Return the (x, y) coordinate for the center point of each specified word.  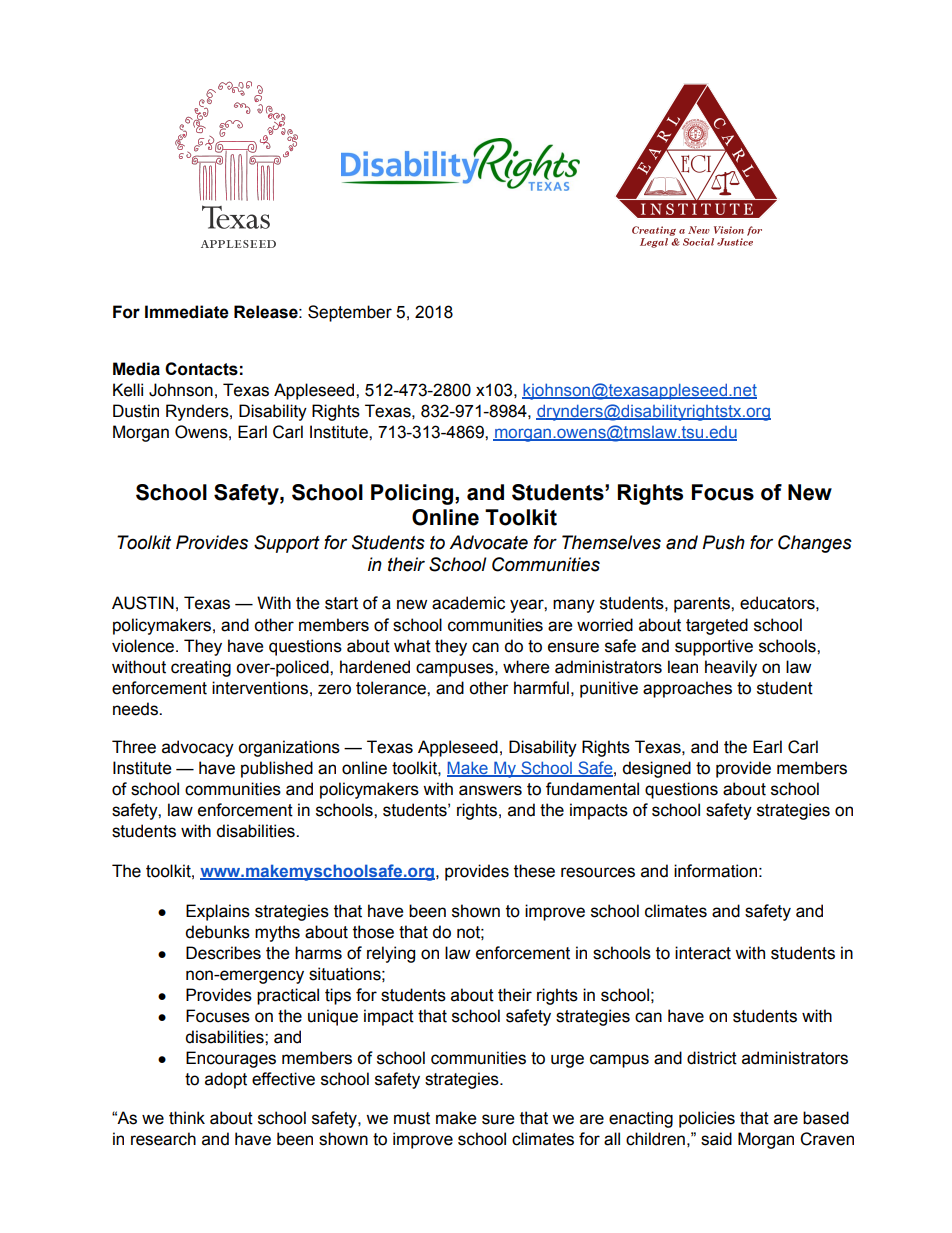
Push (723, 542)
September (350, 313)
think (187, 1118)
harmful (541, 688)
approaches (687, 689)
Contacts (201, 369)
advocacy (198, 748)
